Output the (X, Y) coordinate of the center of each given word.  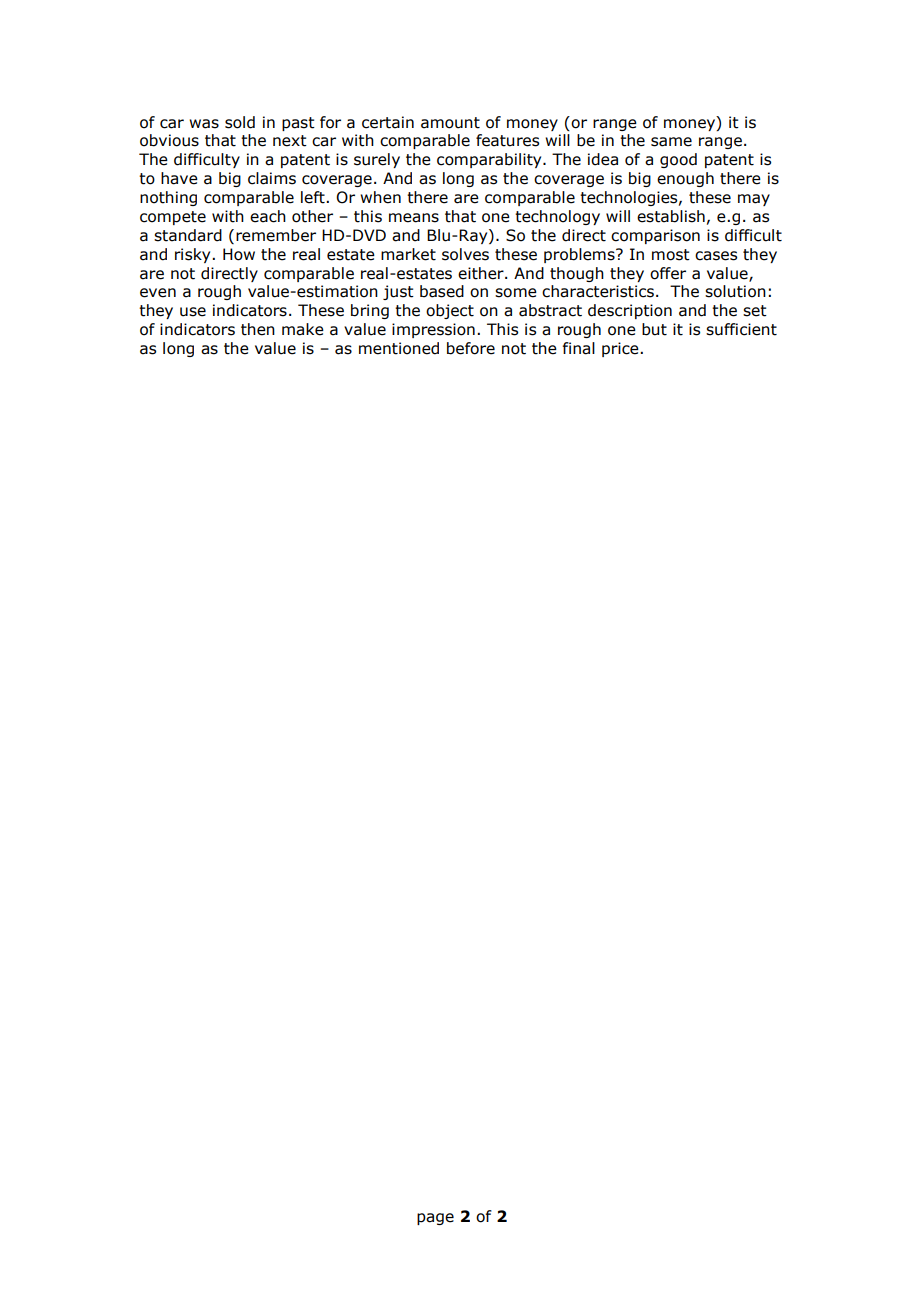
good (678, 160)
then (258, 329)
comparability (490, 160)
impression (433, 330)
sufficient (741, 329)
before (471, 348)
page (435, 1219)
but (654, 329)
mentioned (399, 348)
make (303, 329)
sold (240, 122)
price (621, 349)
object (450, 311)
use (193, 312)
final (579, 348)
